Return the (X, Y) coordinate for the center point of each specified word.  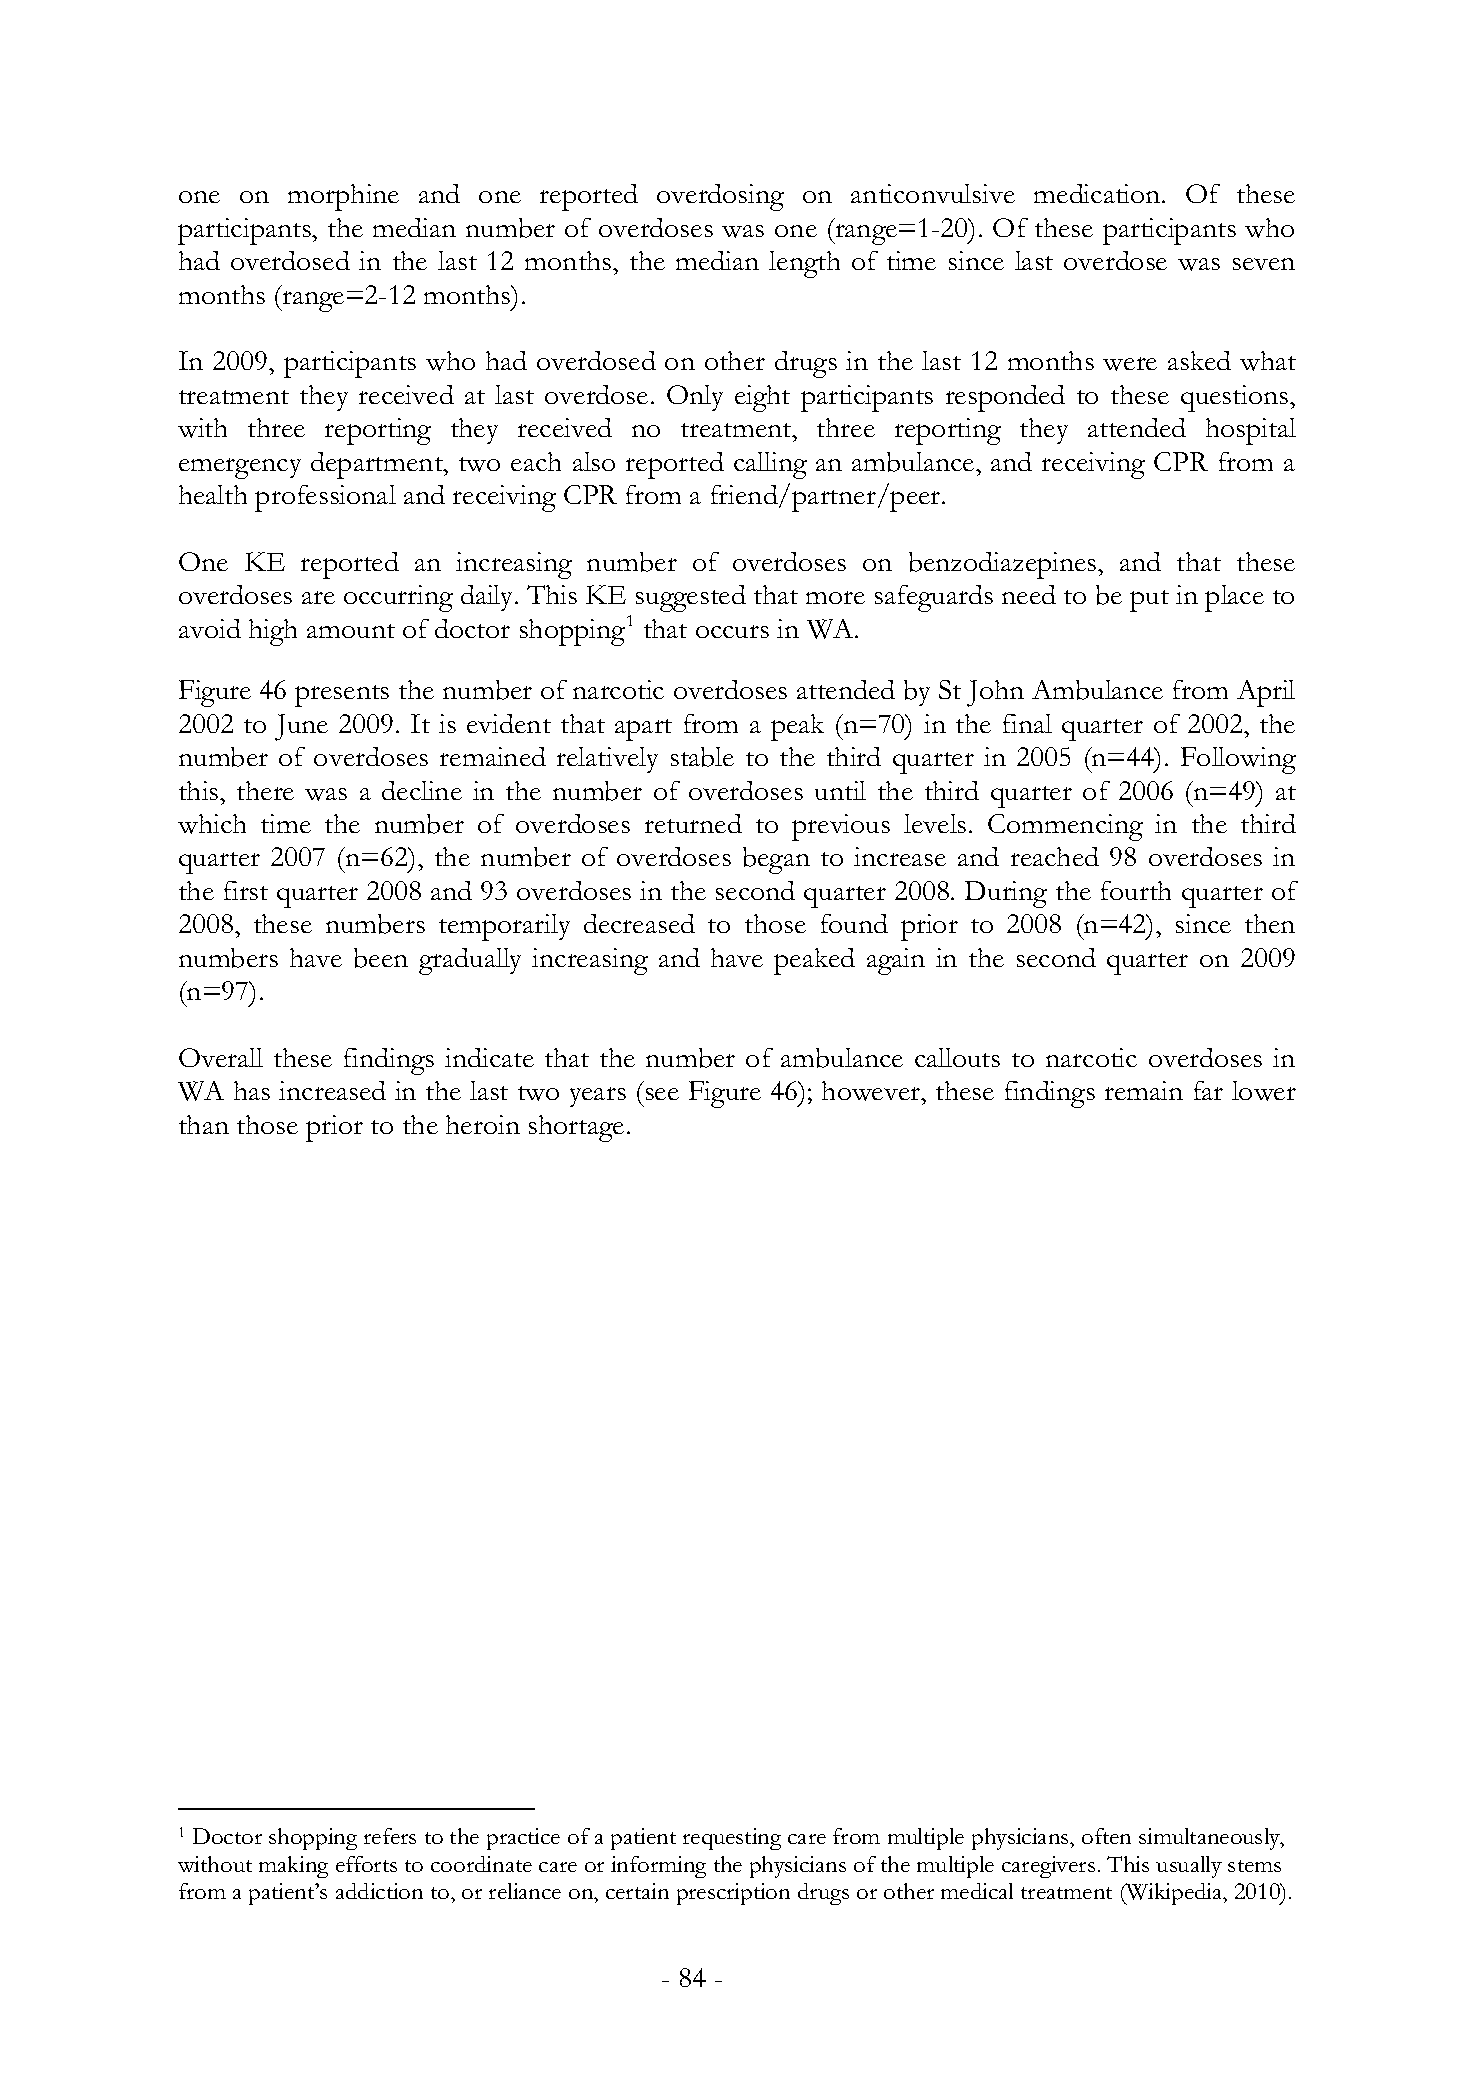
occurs (732, 631)
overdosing (720, 197)
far (1208, 1090)
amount (351, 631)
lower (1264, 1091)
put (1149, 601)
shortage (576, 1128)
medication (1098, 193)
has (252, 1090)
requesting (732, 1839)
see (662, 1094)
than (204, 1124)
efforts (366, 1864)
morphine (343, 197)
